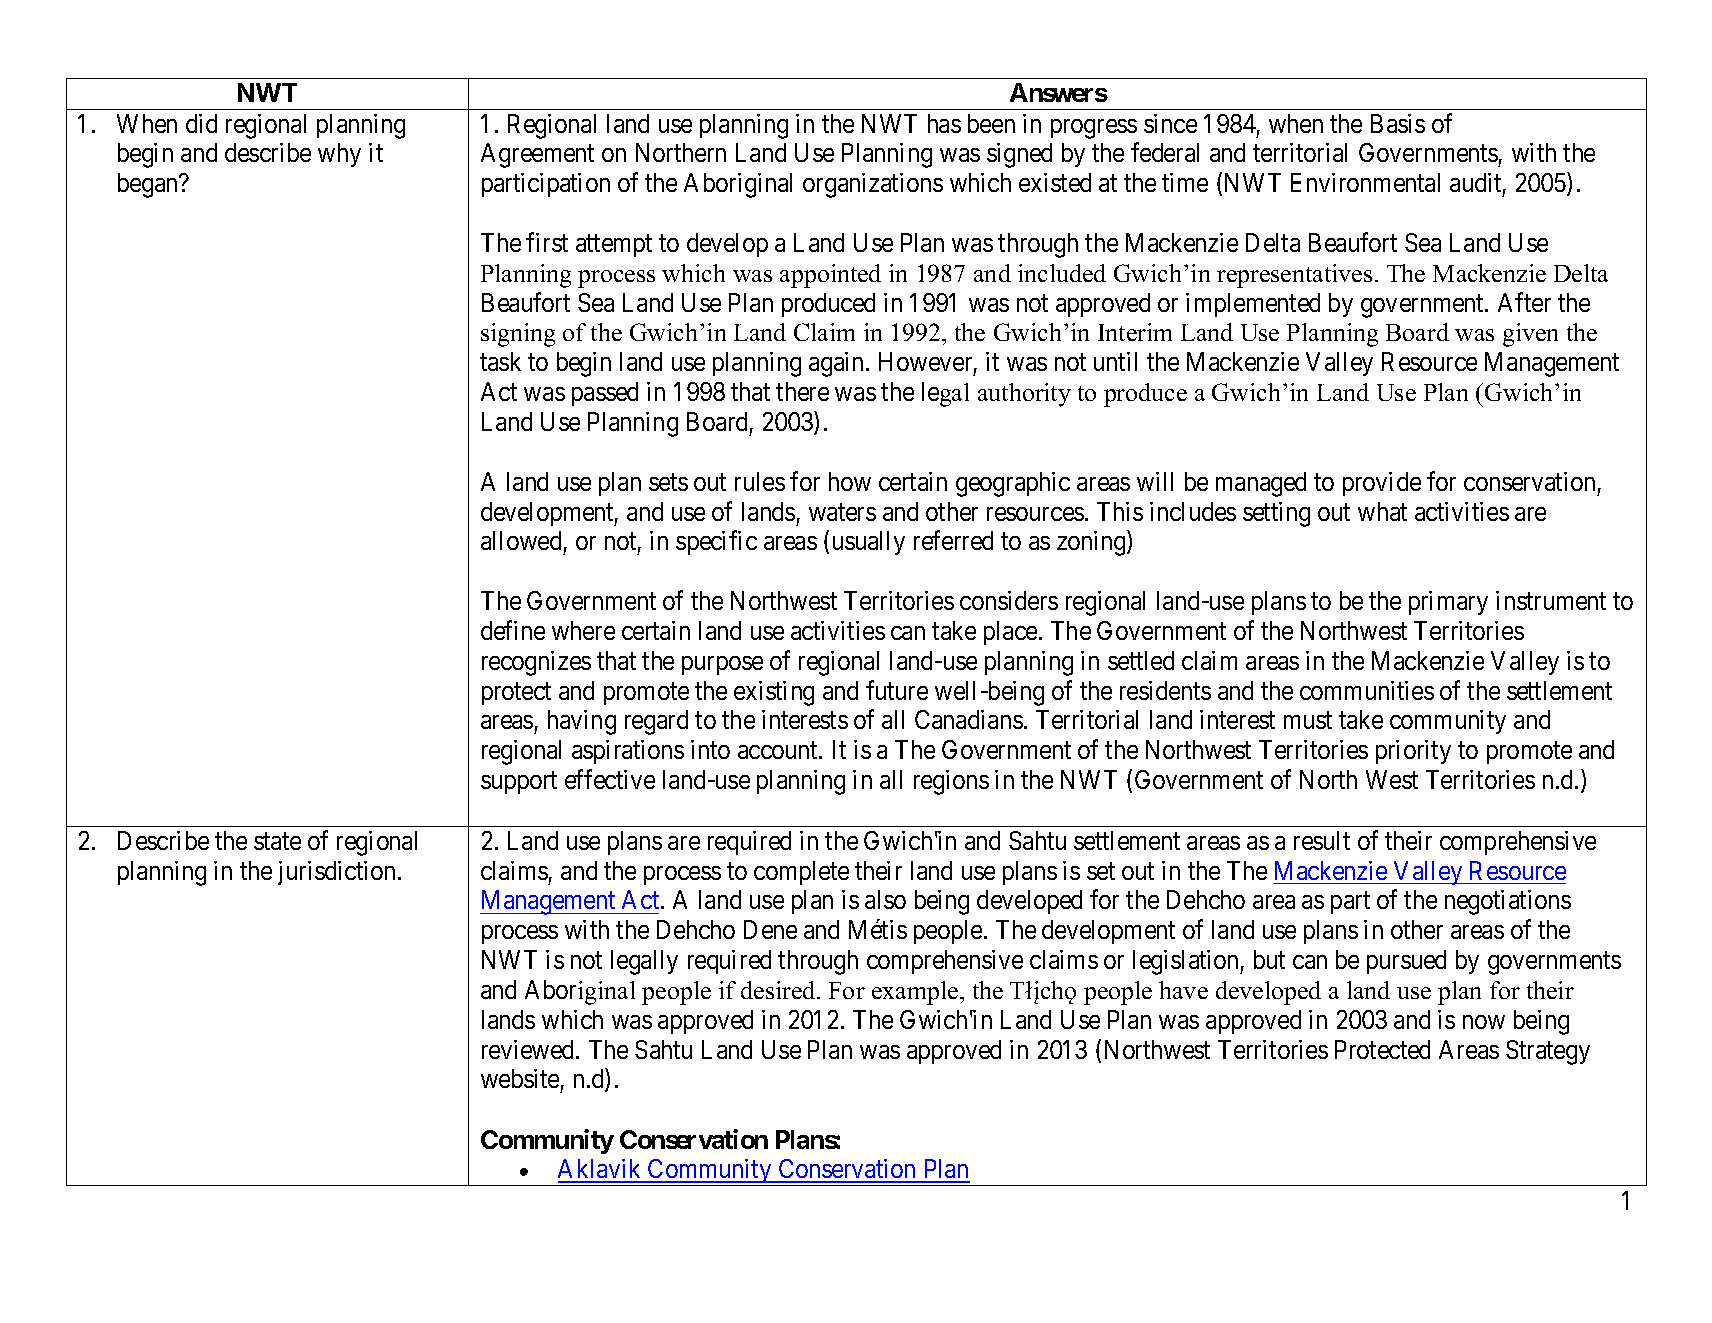 This screenshot has width=1712, height=1323. What do you see at coordinates (1367, 690) in the screenshot?
I see `communities` at bounding box center [1367, 690].
